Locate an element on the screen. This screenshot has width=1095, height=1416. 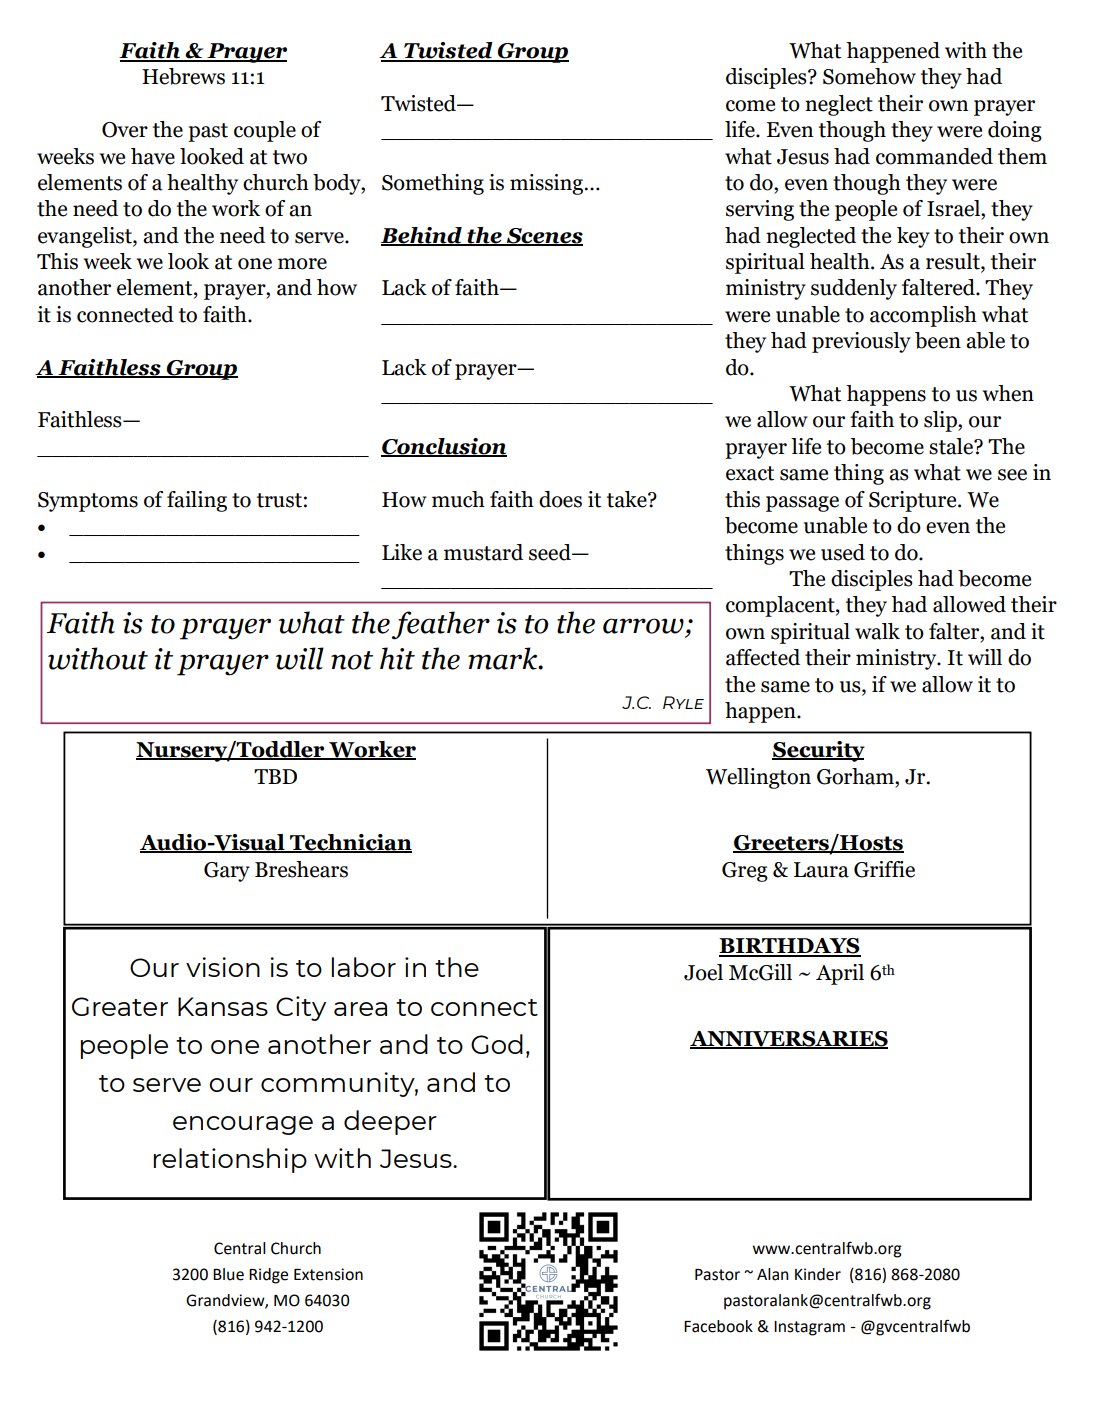
Greg is located at coordinates (745, 872).
